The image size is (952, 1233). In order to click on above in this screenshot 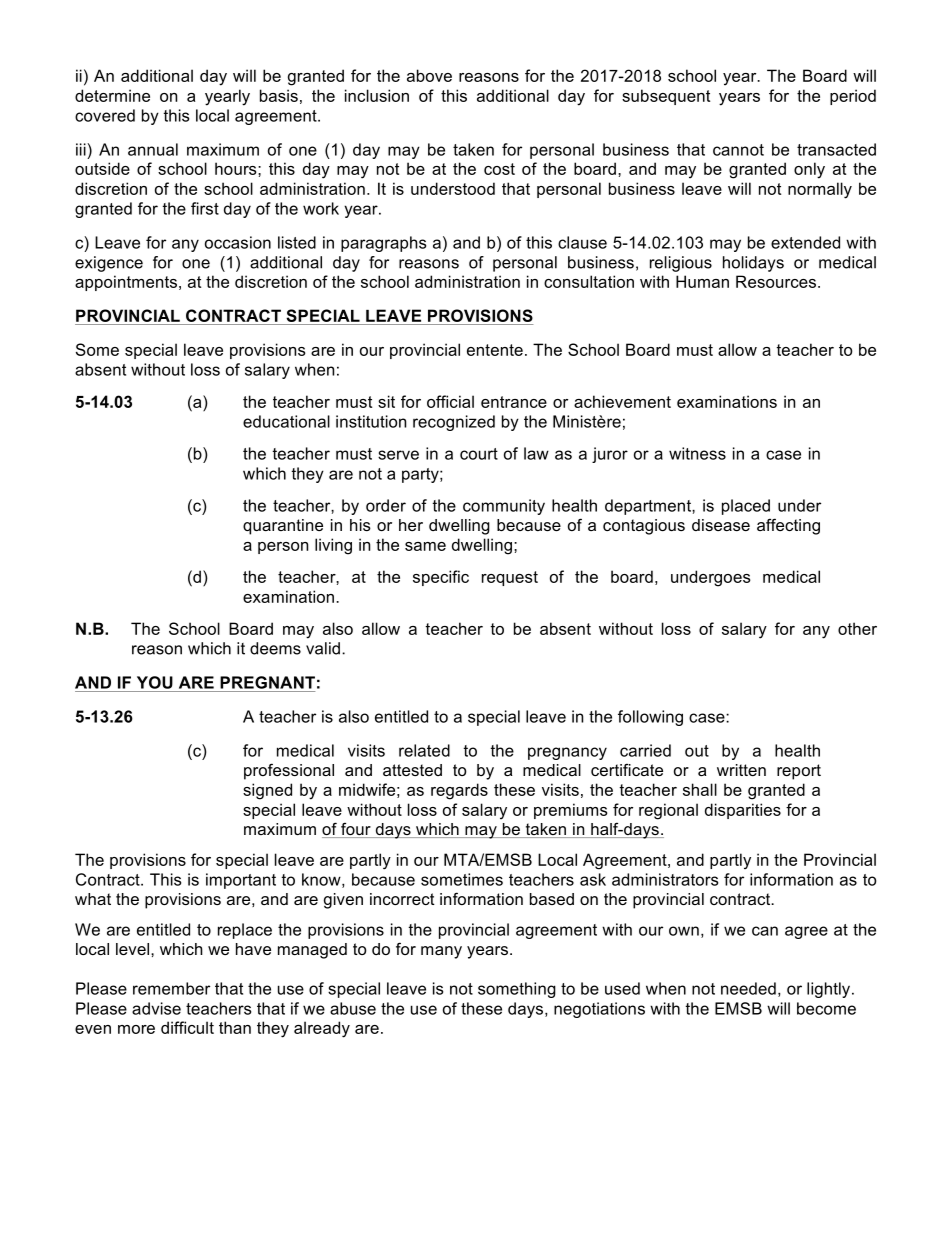, I will do `click(429, 75)`.
